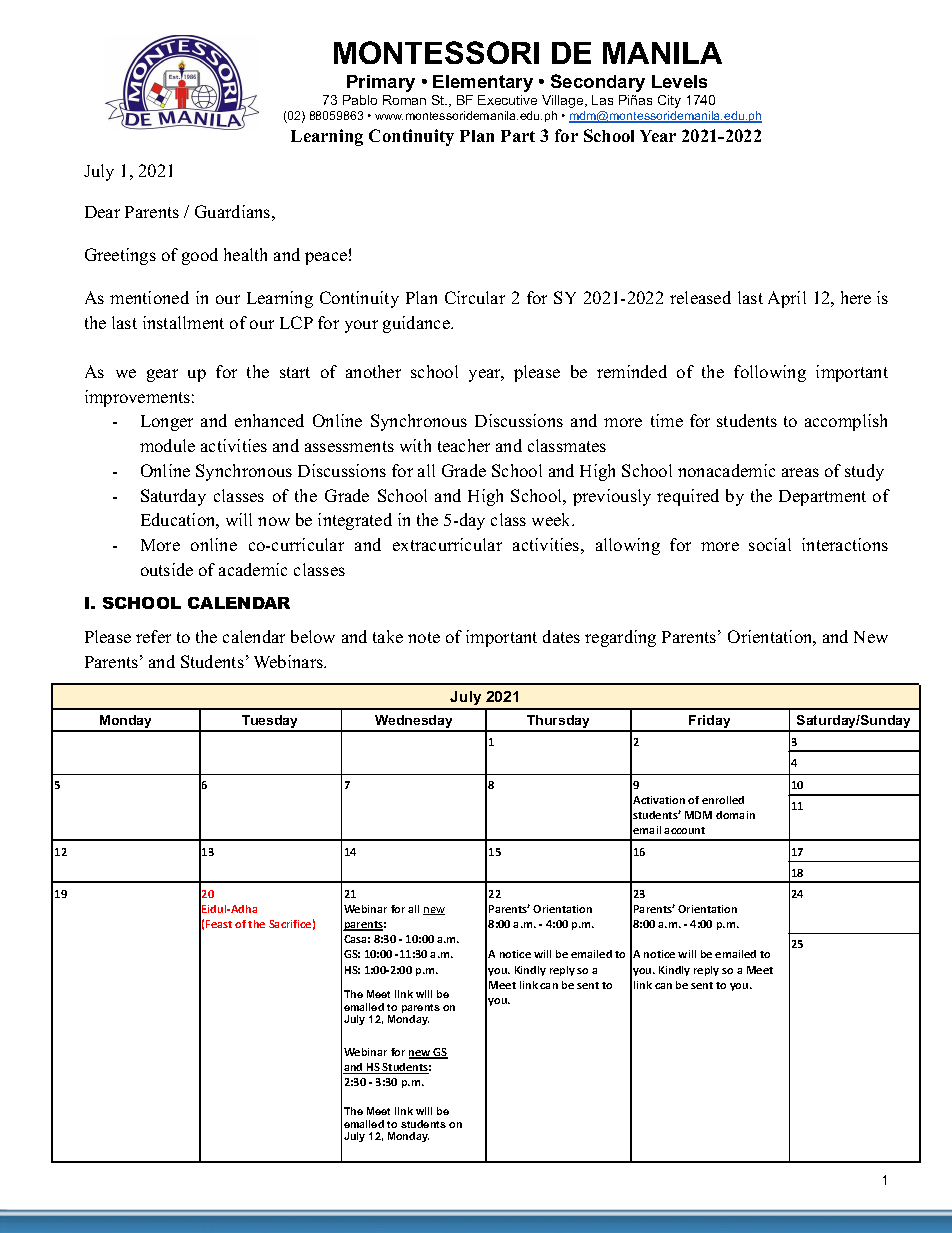 The width and height of the document is (952, 1233). Describe the element at coordinates (219, 924) in the document. I see `Feast` at that location.
